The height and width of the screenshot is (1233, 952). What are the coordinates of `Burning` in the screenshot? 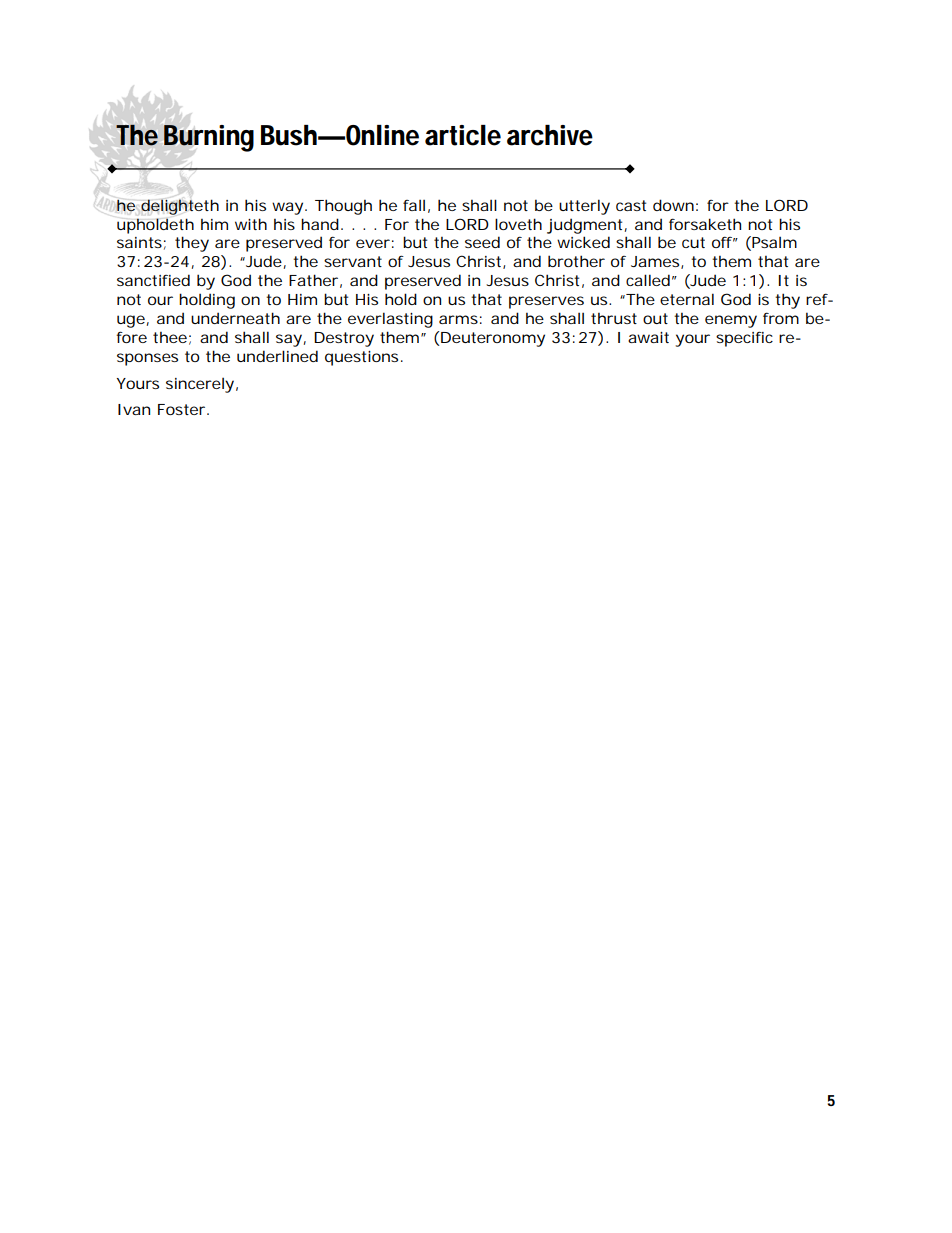 It's located at (209, 138).
